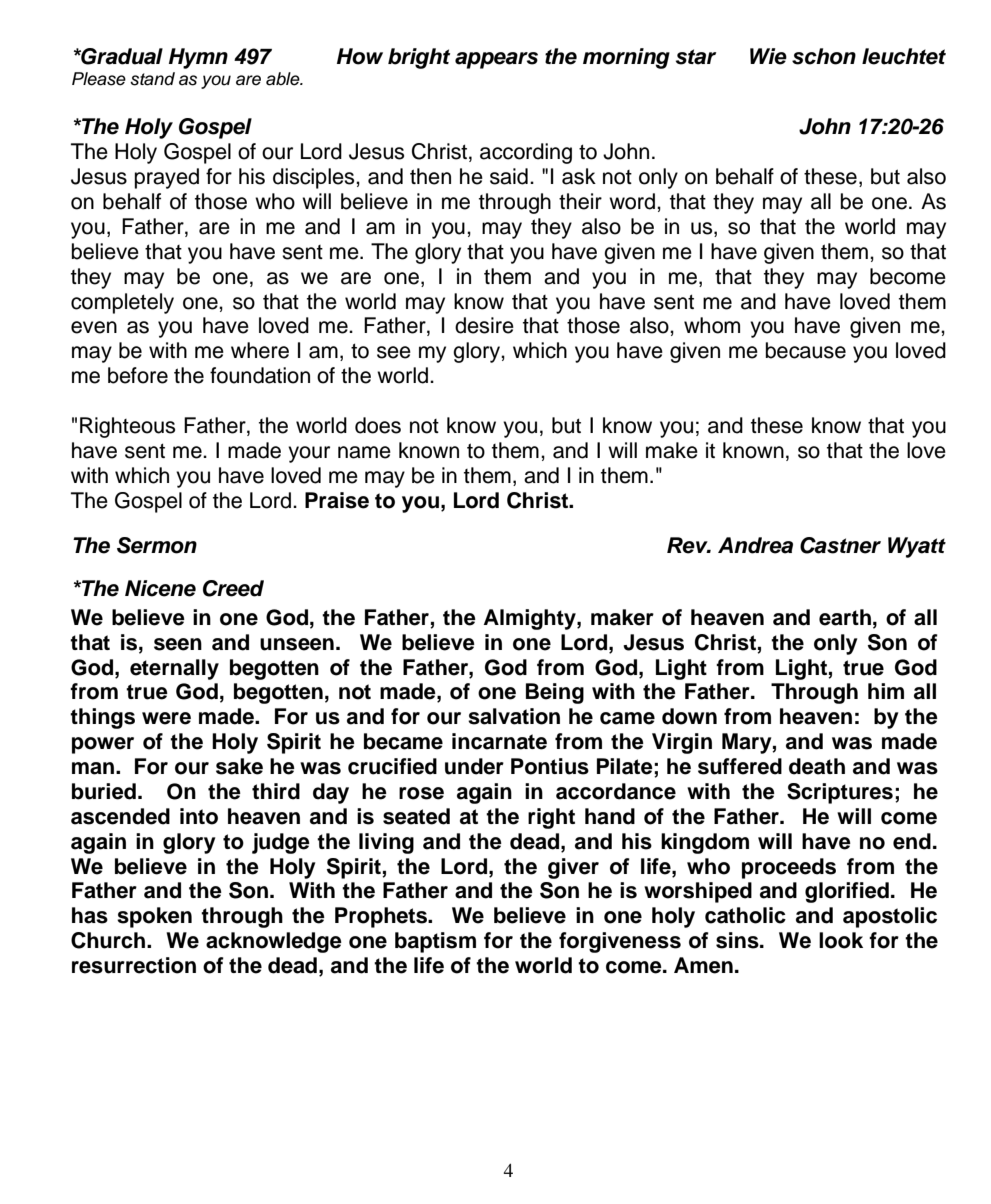  I want to click on eternally, so click(174, 669).
